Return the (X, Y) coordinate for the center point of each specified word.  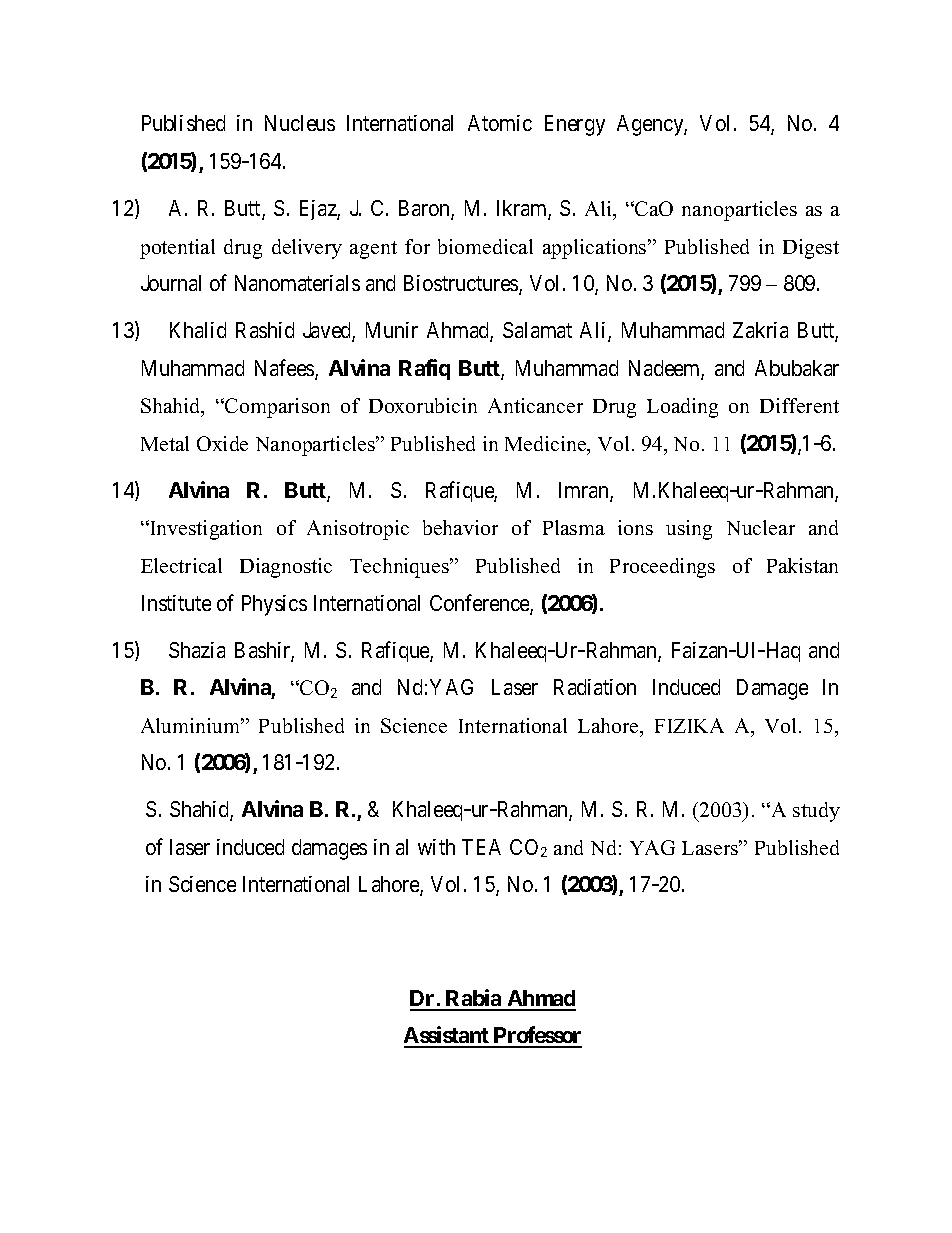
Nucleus (300, 123)
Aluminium (192, 725)
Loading (682, 408)
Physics (274, 605)
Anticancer (535, 405)
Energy (575, 125)
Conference (480, 604)
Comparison (276, 408)
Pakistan (802, 565)
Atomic (500, 123)
